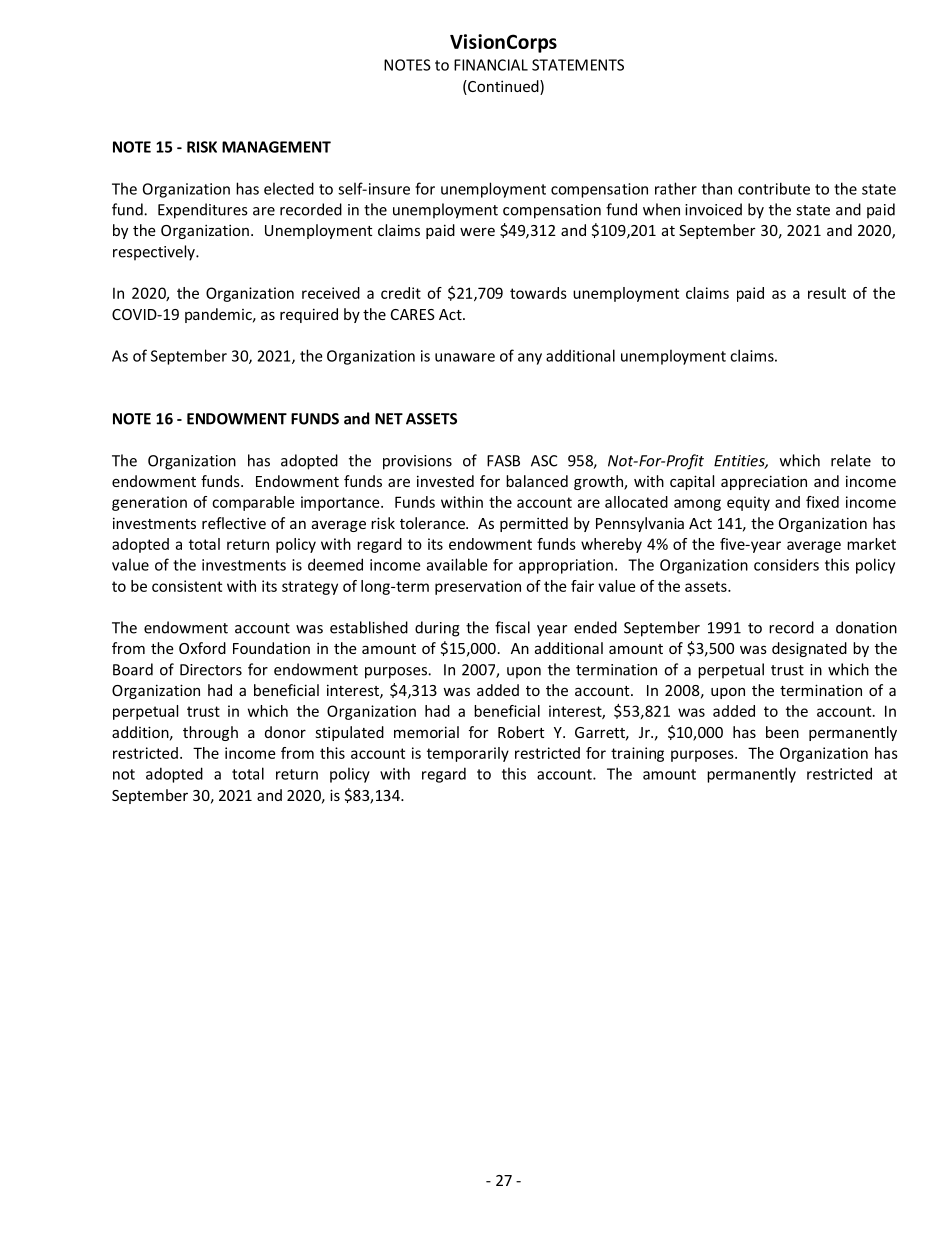 This page has height=1233, width=952. What do you see at coordinates (210, 733) in the page?
I see `through` at bounding box center [210, 733].
